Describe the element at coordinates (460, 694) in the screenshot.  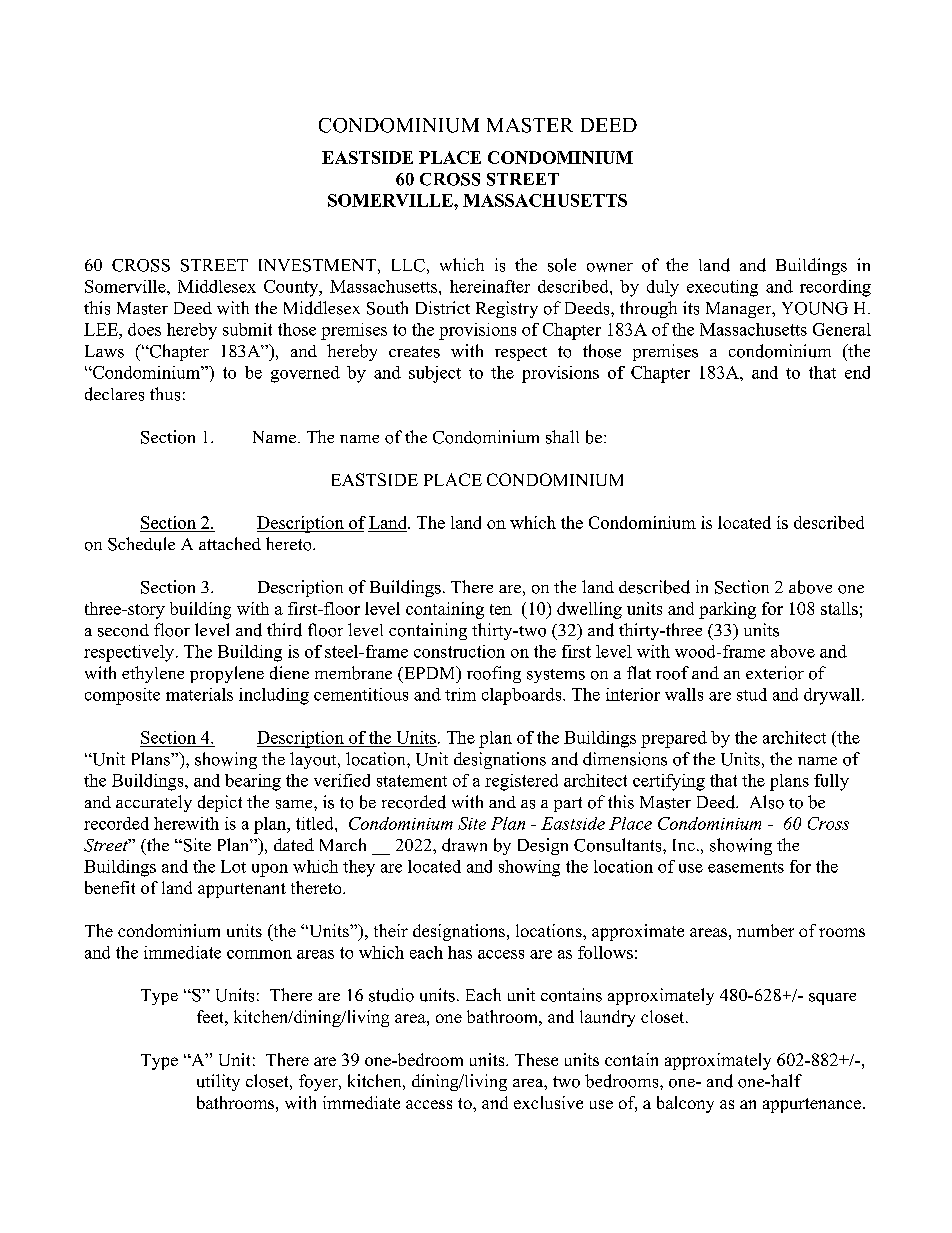
I see `trim` at that location.
